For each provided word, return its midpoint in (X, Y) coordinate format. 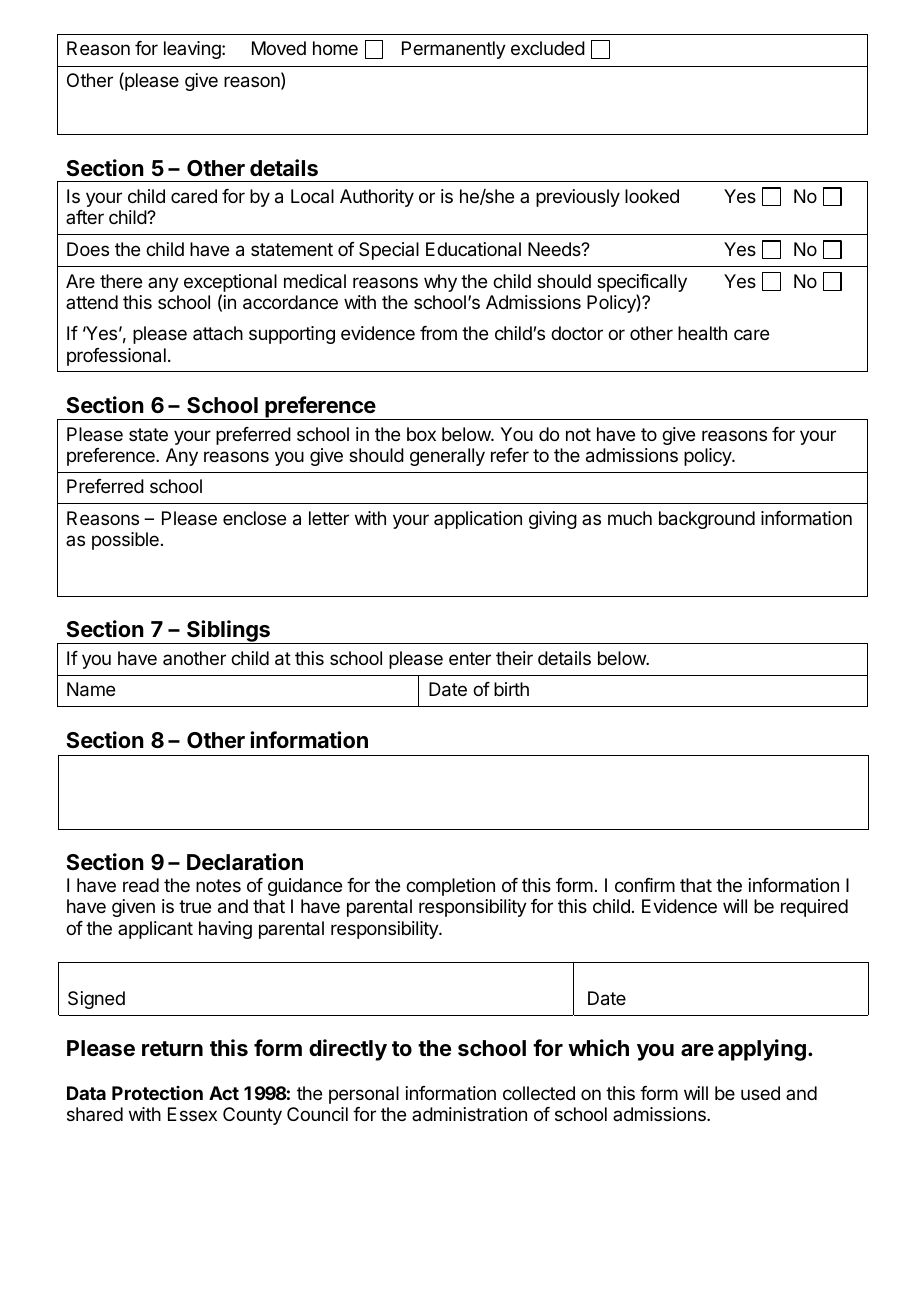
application (478, 520)
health (702, 333)
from (438, 333)
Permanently (454, 50)
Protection (157, 1093)
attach (218, 333)
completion (450, 887)
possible (125, 541)
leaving (193, 50)
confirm (645, 885)
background (707, 520)
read (141, 885)
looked (652, 196)
